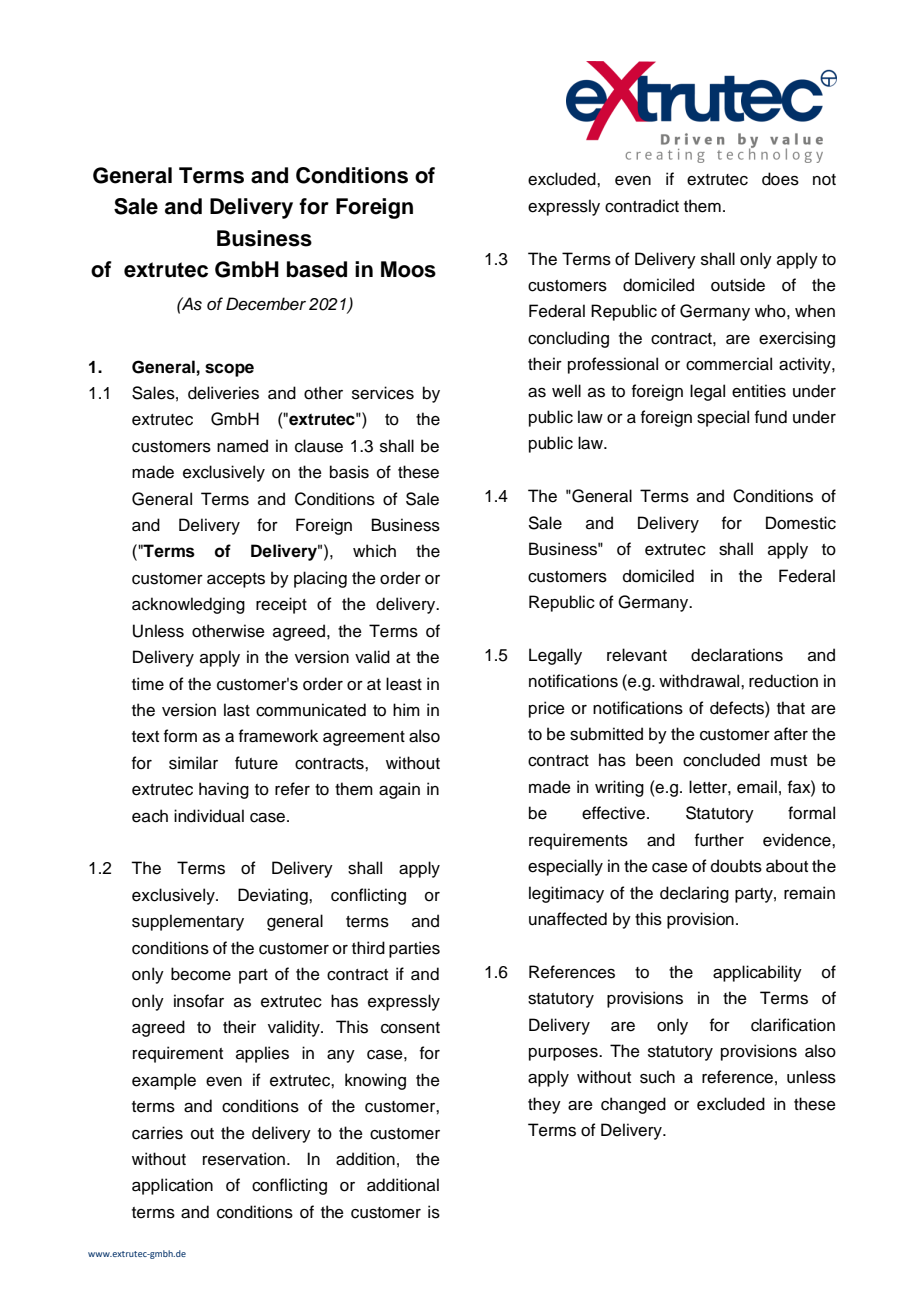 The image size is (924, 1308). Describe the element at coordinates (188, 922) in the screenshot. I see `supplementary` at that location.
